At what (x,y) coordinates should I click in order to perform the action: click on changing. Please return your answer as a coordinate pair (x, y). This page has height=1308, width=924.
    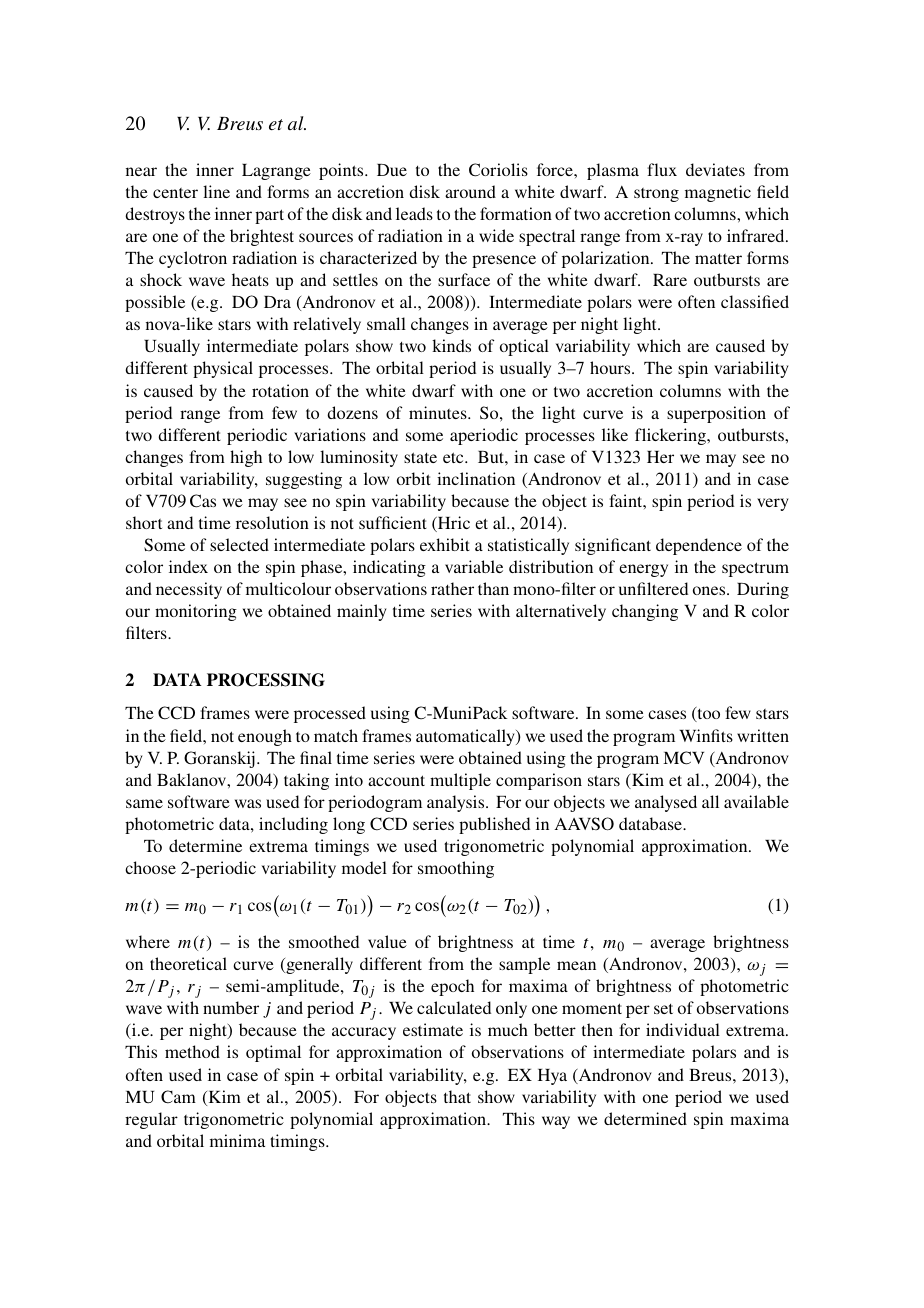
    Looking at the image, I should click on (645, 612).
